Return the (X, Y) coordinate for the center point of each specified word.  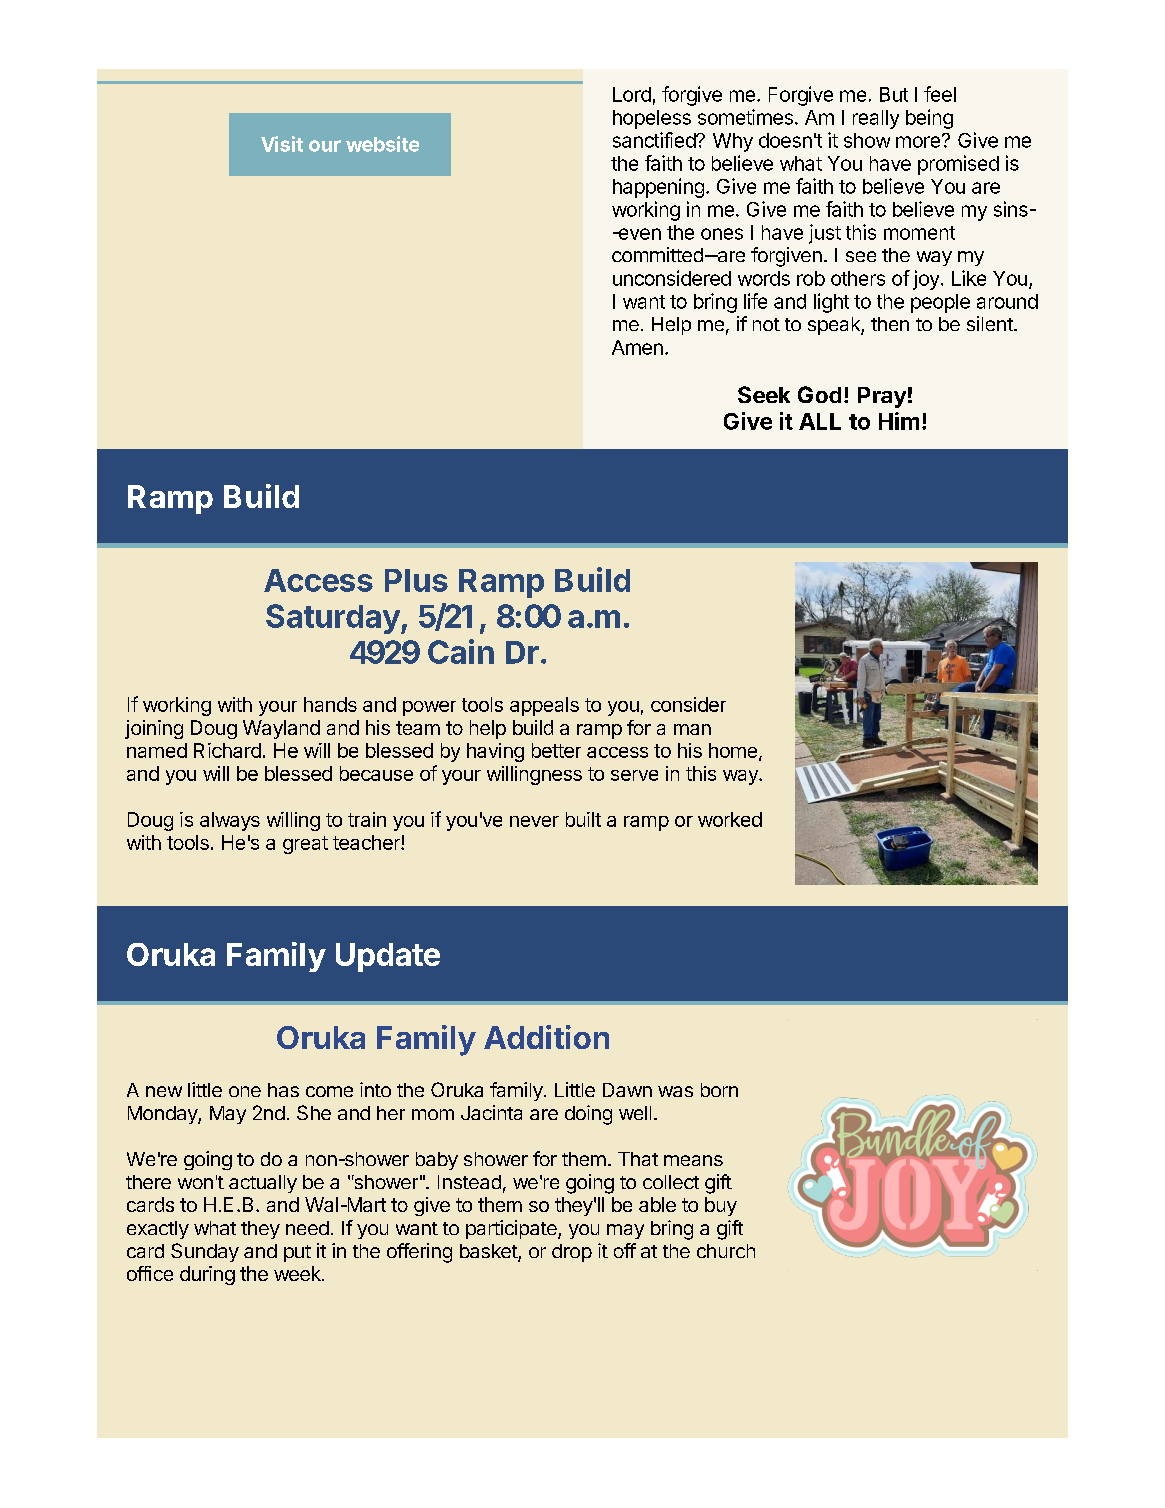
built (583, 819)
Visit (282, 144)
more (918, 142)
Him (899, 421)
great (305, 845)
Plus (416, 580)
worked (730, 819)
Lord (632, 94)
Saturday (333, 619)
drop (572, 1253)
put (297, 1253)
